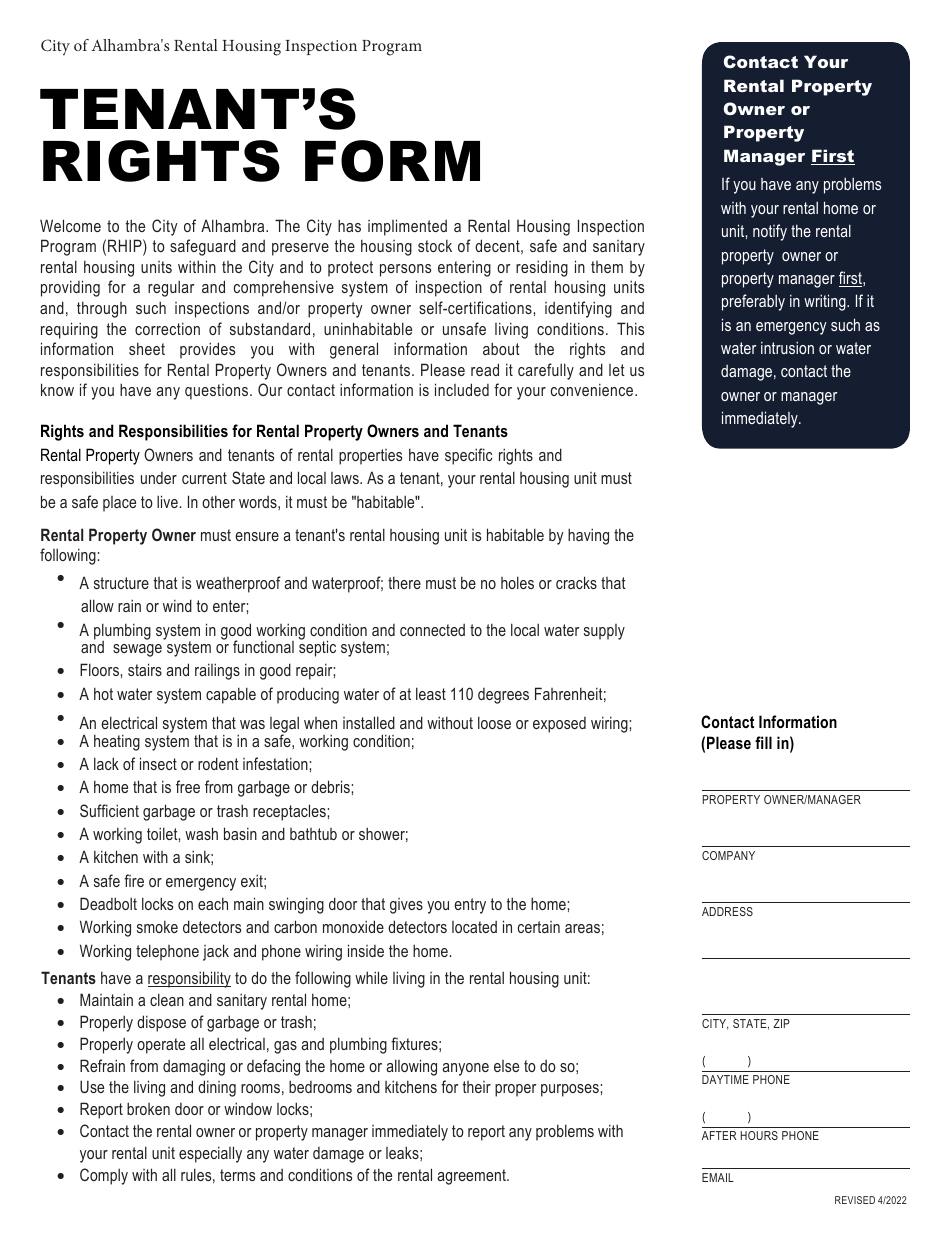 This document has width=952, height=1233. What do you see at coordinates (104, 1176) in the document?
I see `Comply` at bounding box center [104, 1176].
